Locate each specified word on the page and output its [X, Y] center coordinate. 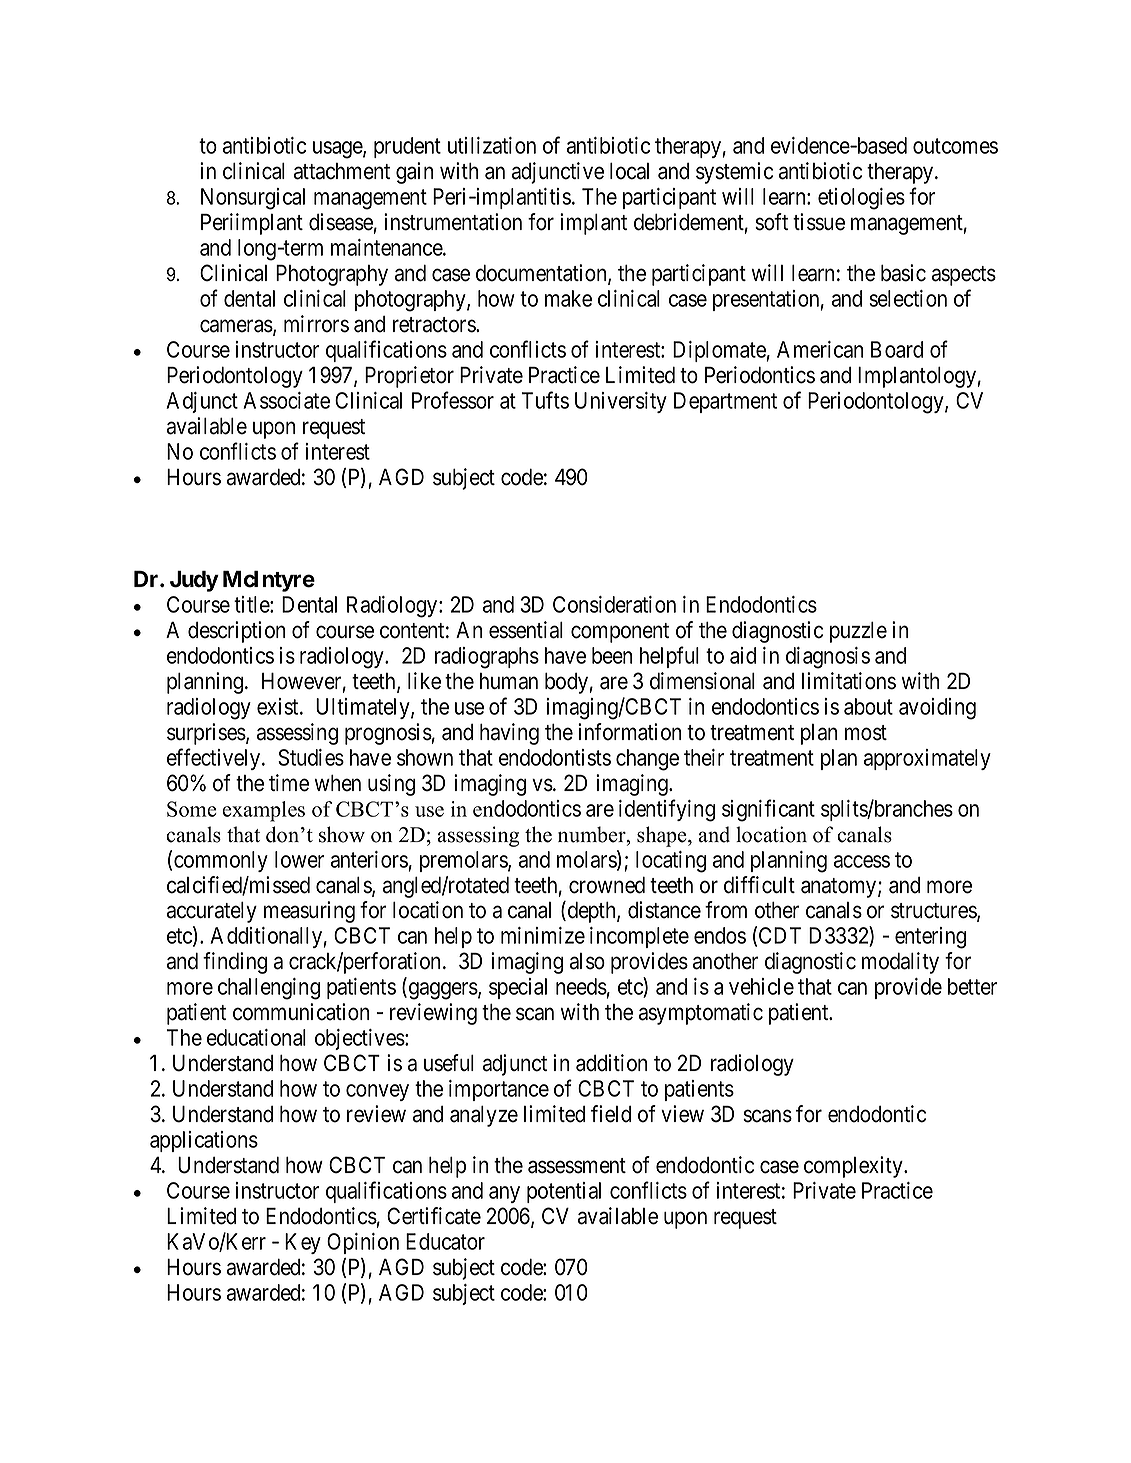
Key [303, 1243]
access [862, 861]
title [252, 604]
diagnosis [828, 658]
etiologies [861, 199]
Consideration [614, 604]
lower [299, 859]
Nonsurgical [253, 199]
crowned [607, 885]
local [629, 171]
